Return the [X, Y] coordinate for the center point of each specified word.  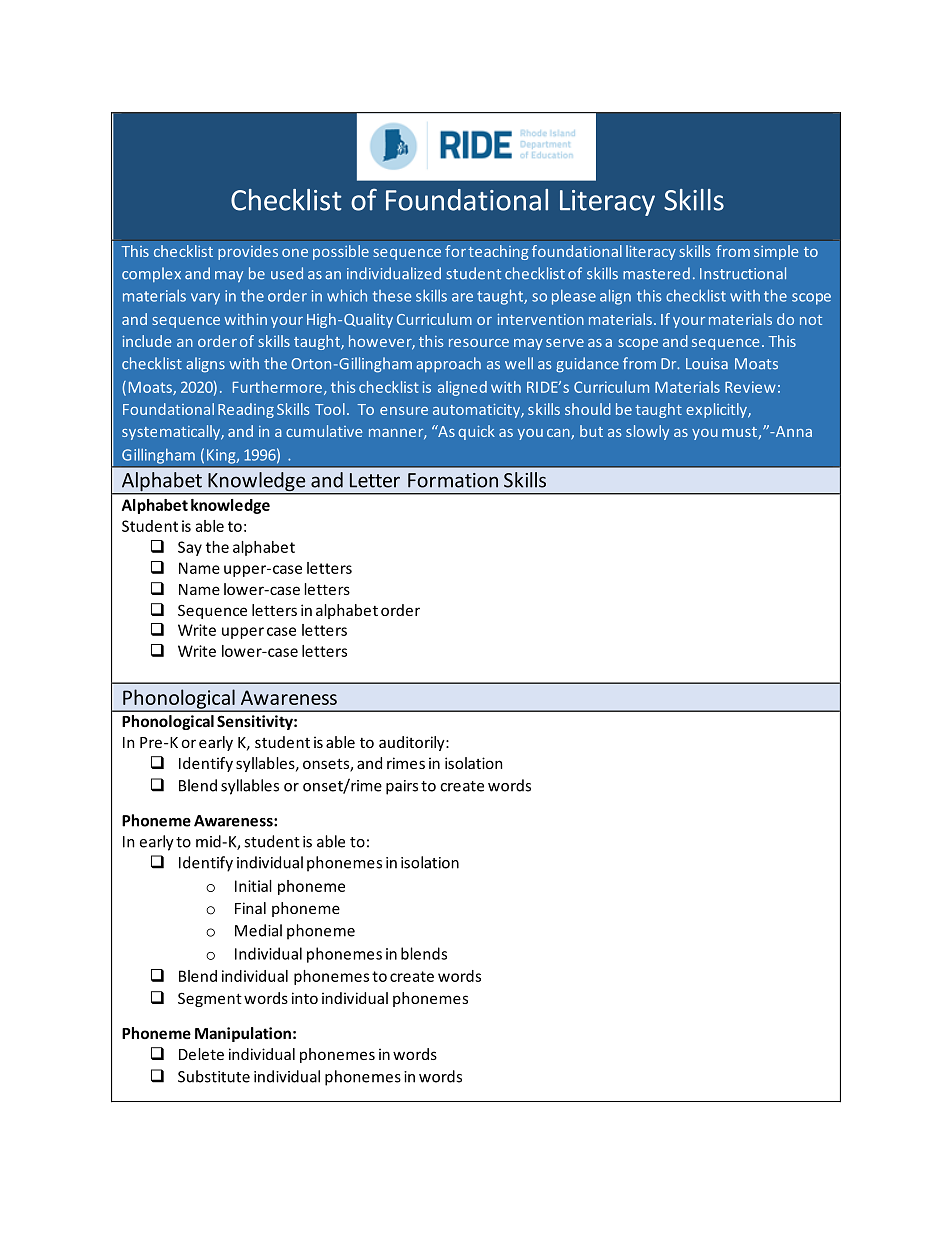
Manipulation [243, 1034]
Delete [201, 1054]
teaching [498, 252]
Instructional [743, 273]
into [305, 998]
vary [205, 299]
